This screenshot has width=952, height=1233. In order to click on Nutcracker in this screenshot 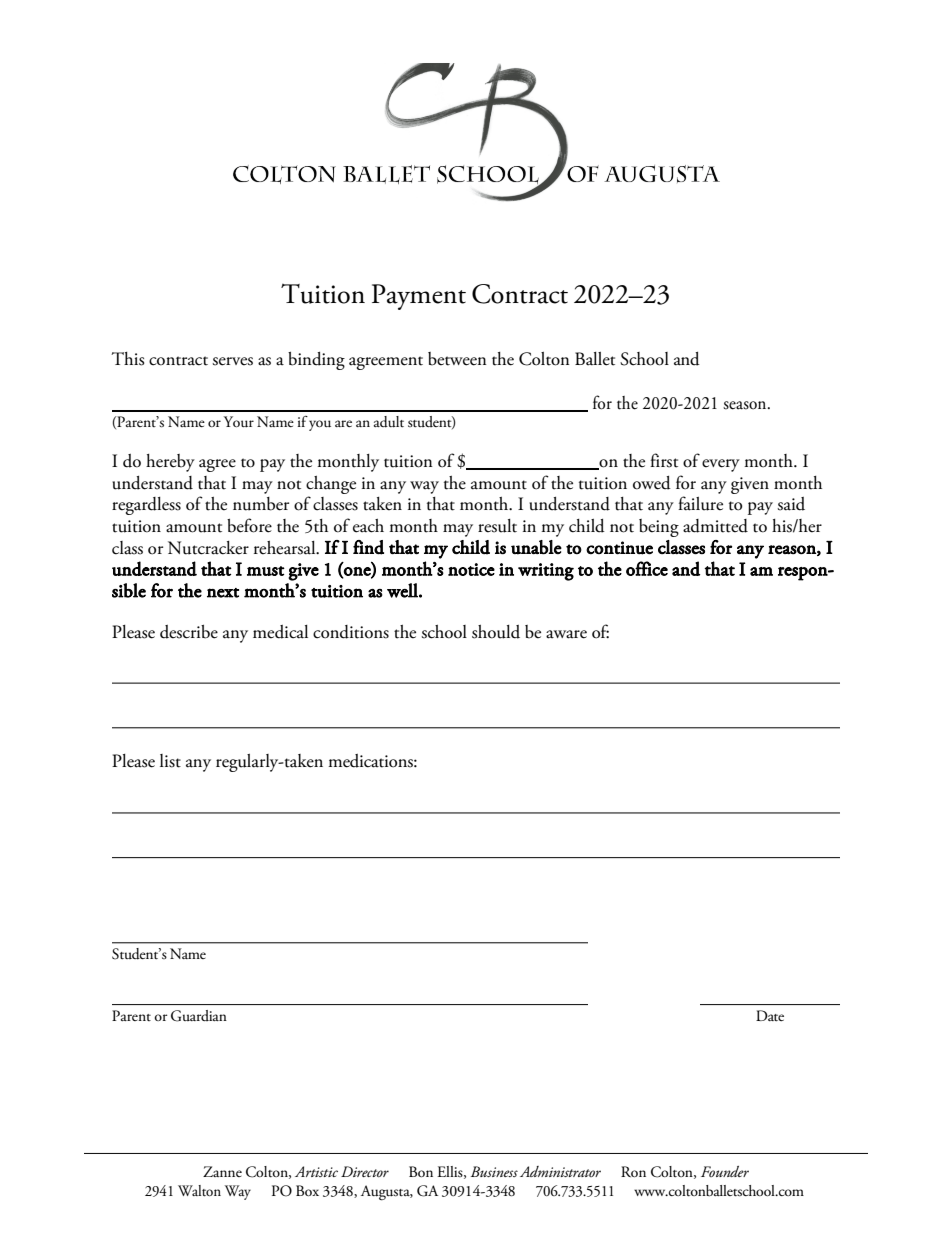, I will do `click(208, 548)`.
